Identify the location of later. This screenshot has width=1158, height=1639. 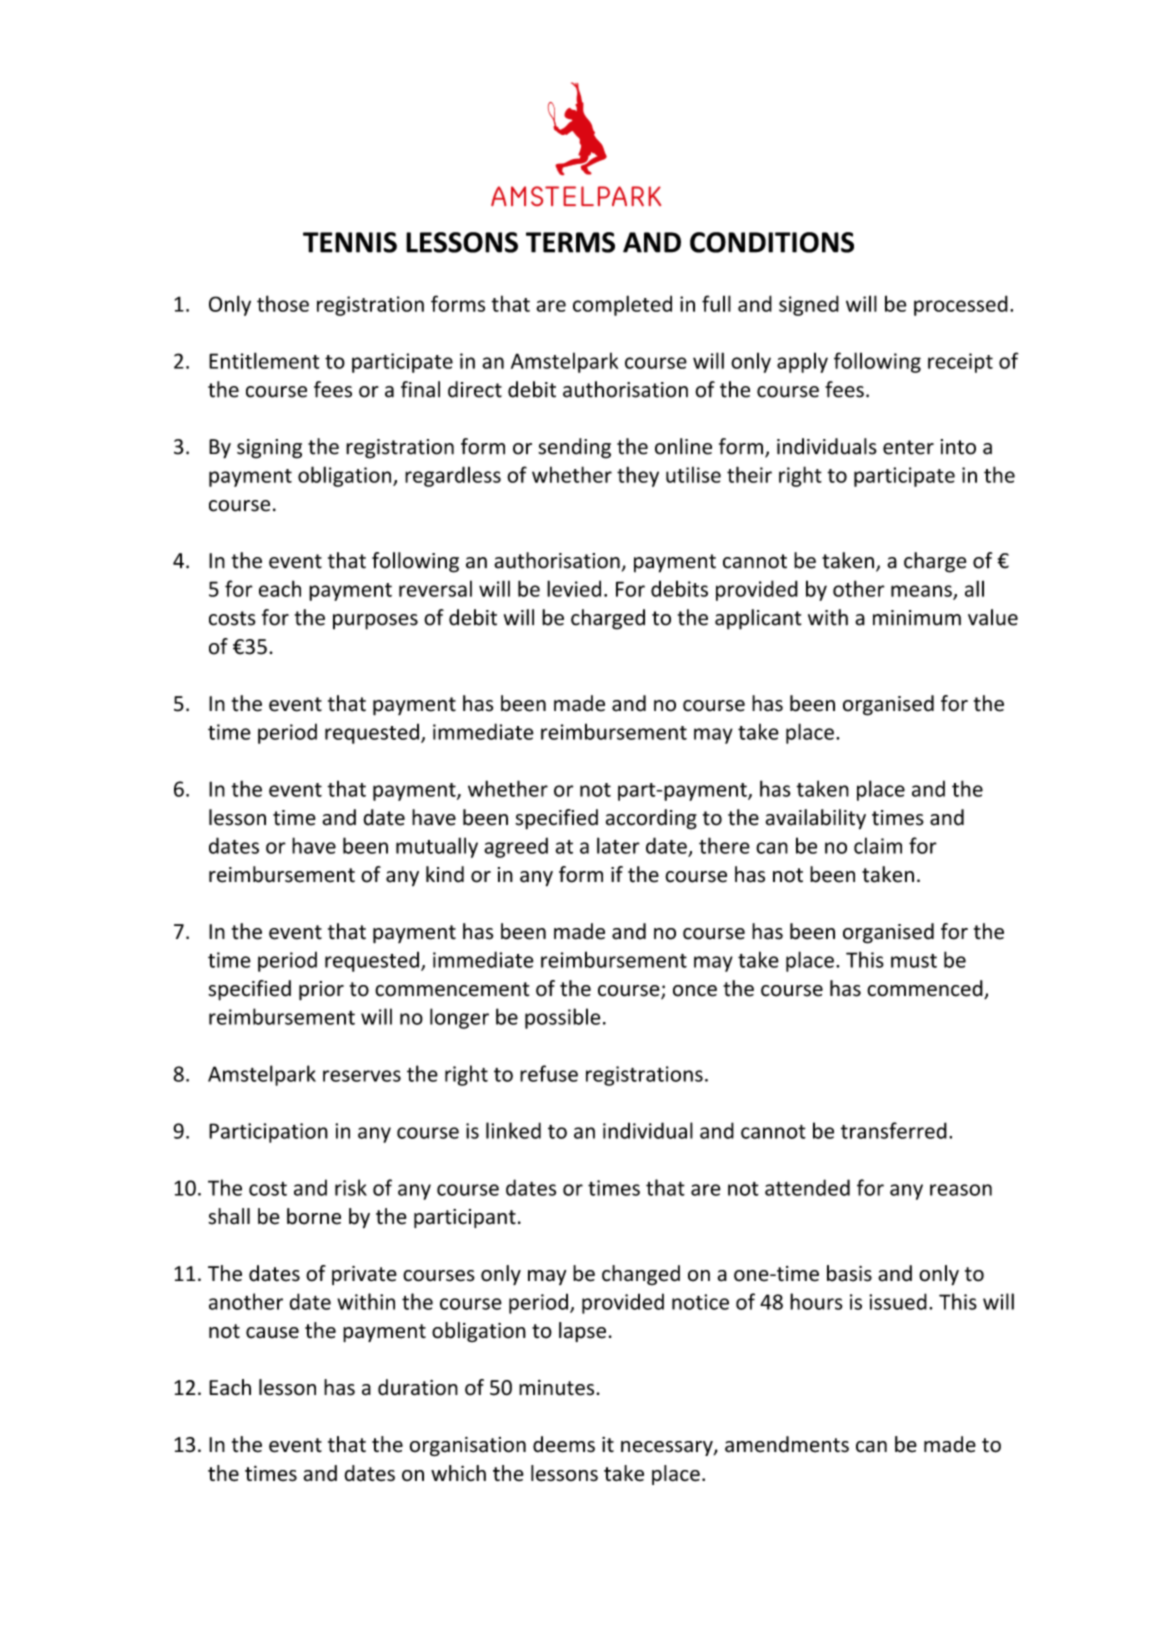
(618, 845).
